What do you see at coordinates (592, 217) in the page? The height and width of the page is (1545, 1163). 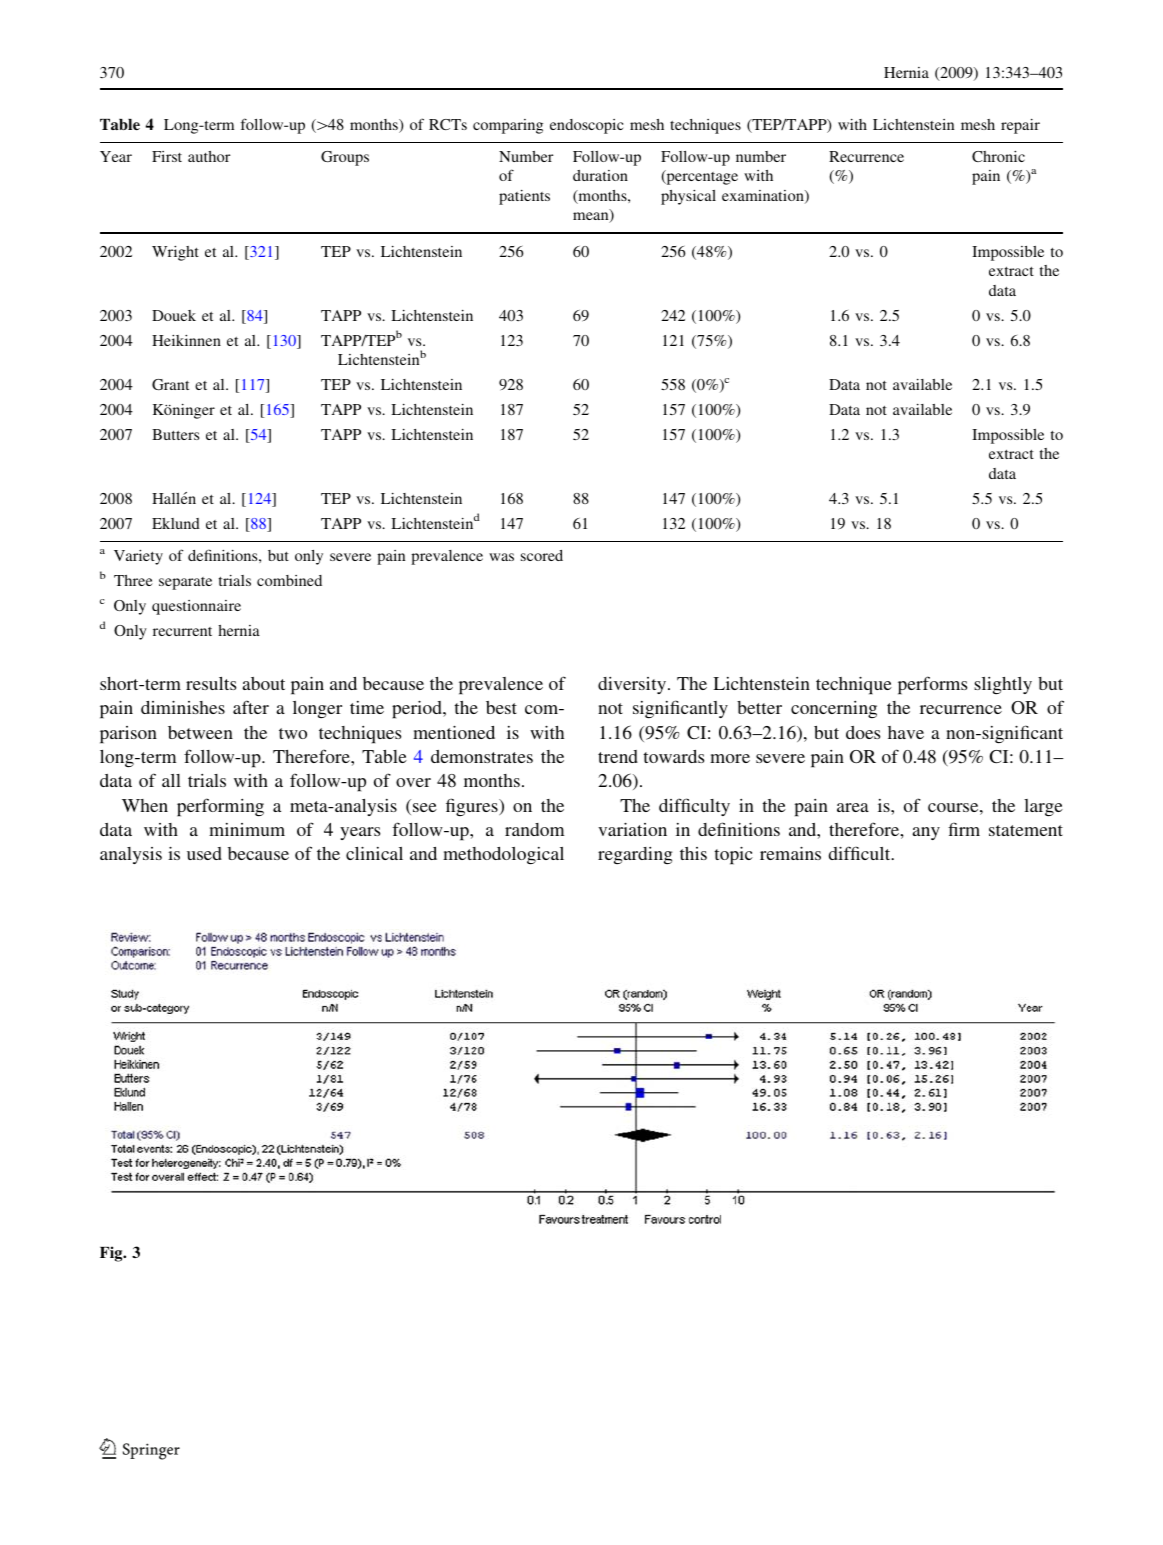 I see `mean` at bounding box center [592, 217].
